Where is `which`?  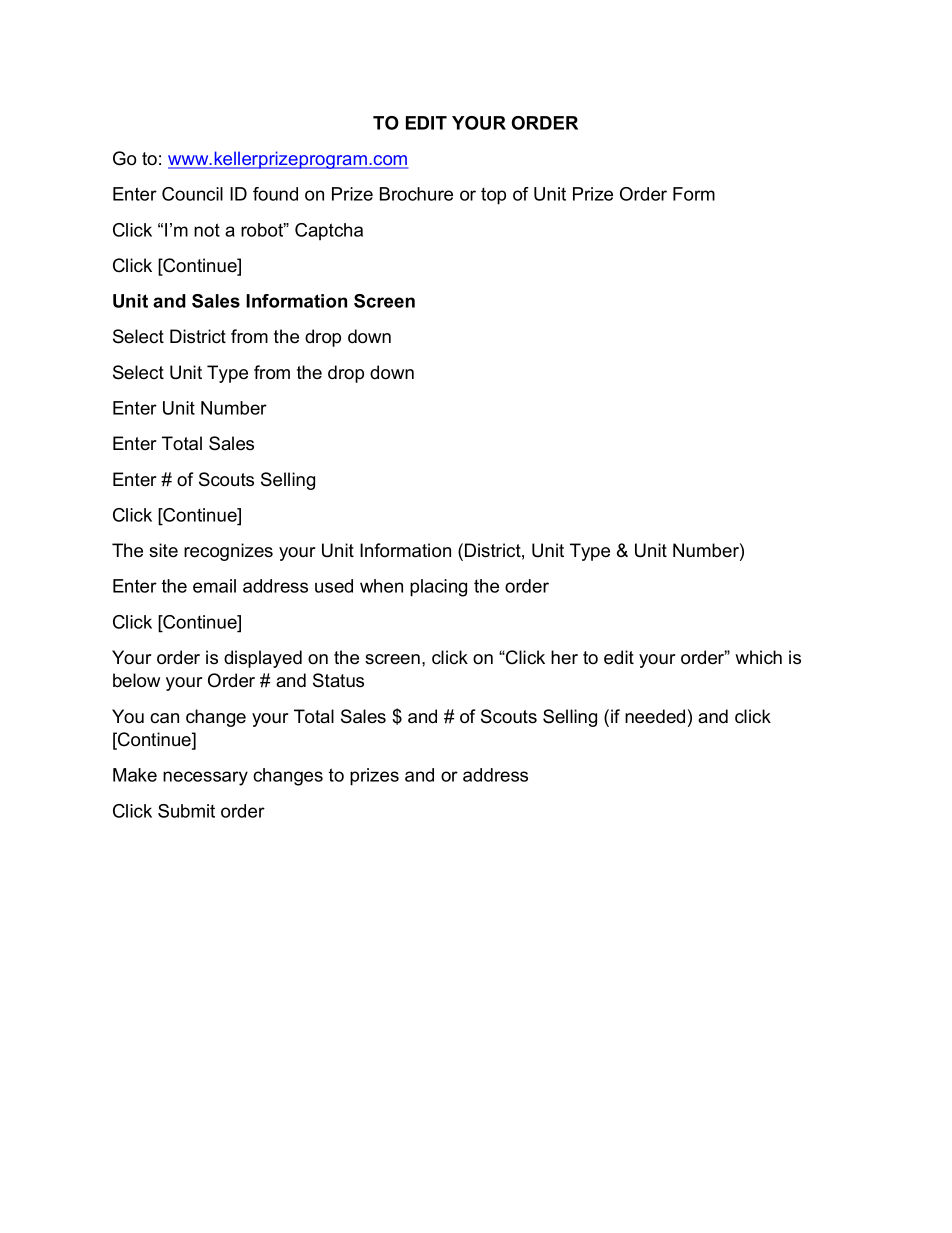 which is located at coordinates (758, 657).
